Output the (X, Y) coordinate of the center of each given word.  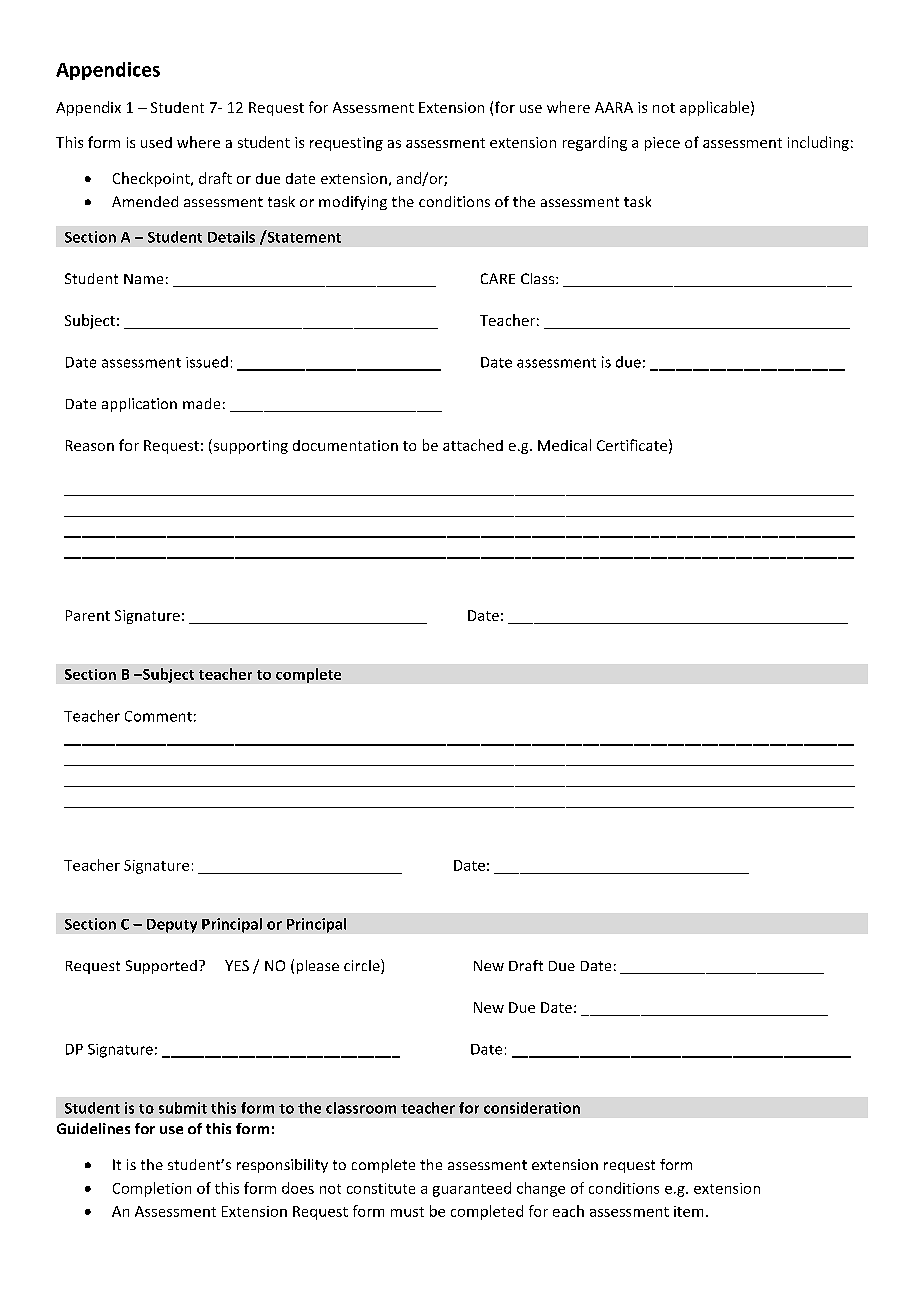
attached (473, 445)
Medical (564, 445)
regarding (595, 143)
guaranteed (472, 1189)
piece (662, 144)
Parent (88, 615)
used (156, 142)
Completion (152, 1189)
